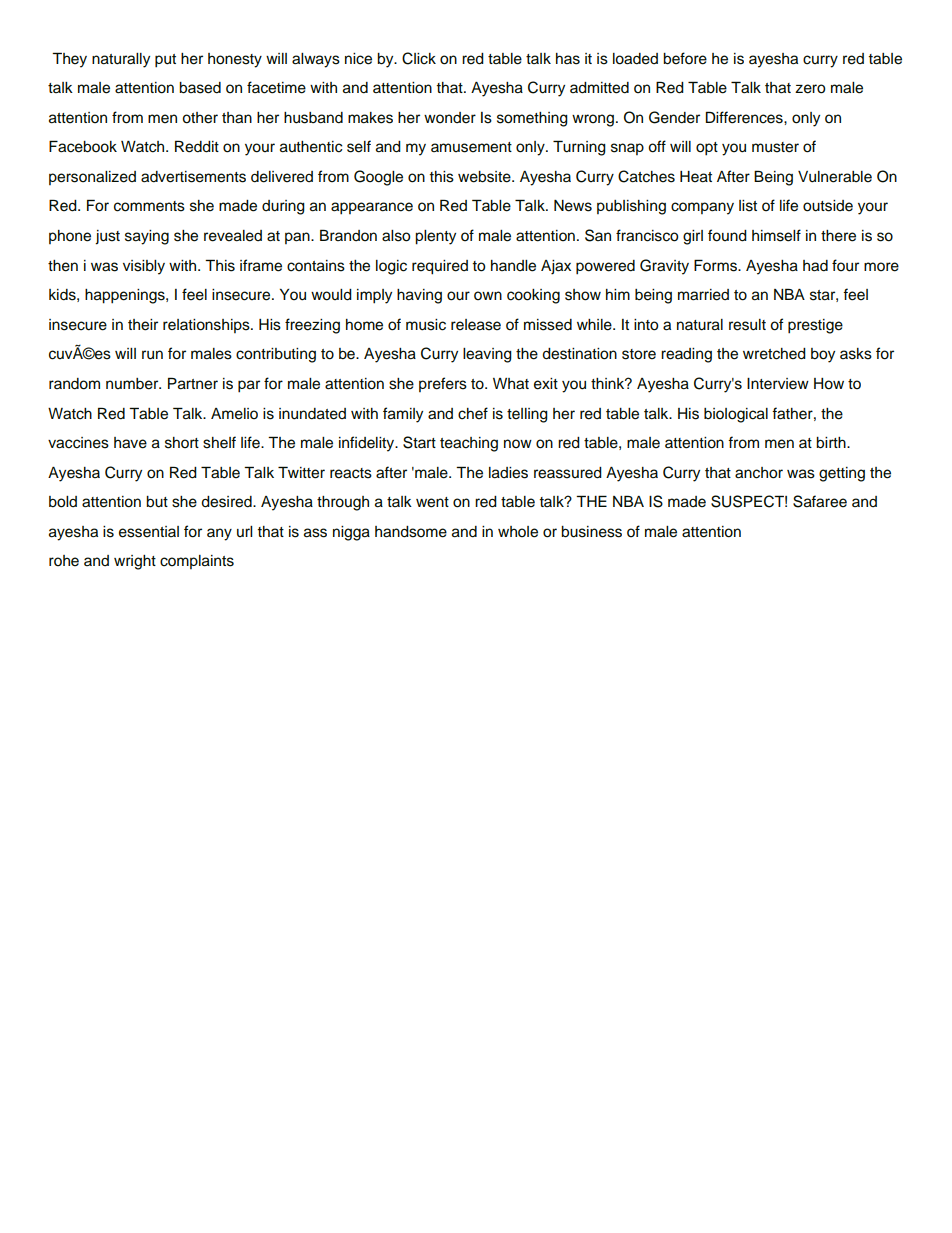  What do you see at coordinates (485, 177) in the page?
I see `website` at bounding box center [485, 177].
